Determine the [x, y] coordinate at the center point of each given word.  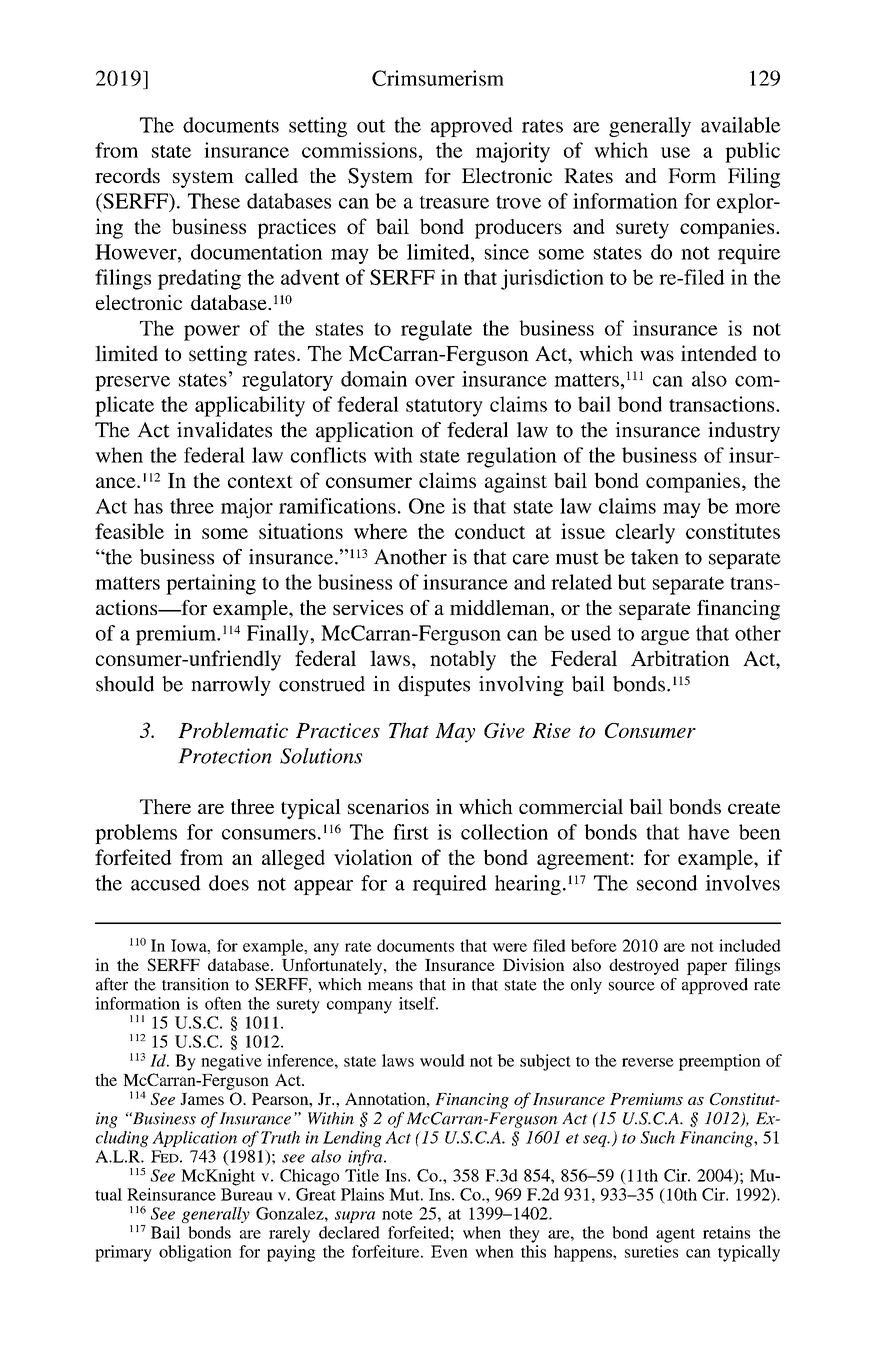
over [435, 381]
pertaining [211, 584]
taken [655, 557]
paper [707, 968]
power [212, 333]
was [657, 355]
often [223, 1003]
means [390, 986]
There [165, 806]
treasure [454, 202]
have [709, 832]
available [741, 125]
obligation [195, 1253]
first [411, 832]
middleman [501, 609]
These [214, 201]
